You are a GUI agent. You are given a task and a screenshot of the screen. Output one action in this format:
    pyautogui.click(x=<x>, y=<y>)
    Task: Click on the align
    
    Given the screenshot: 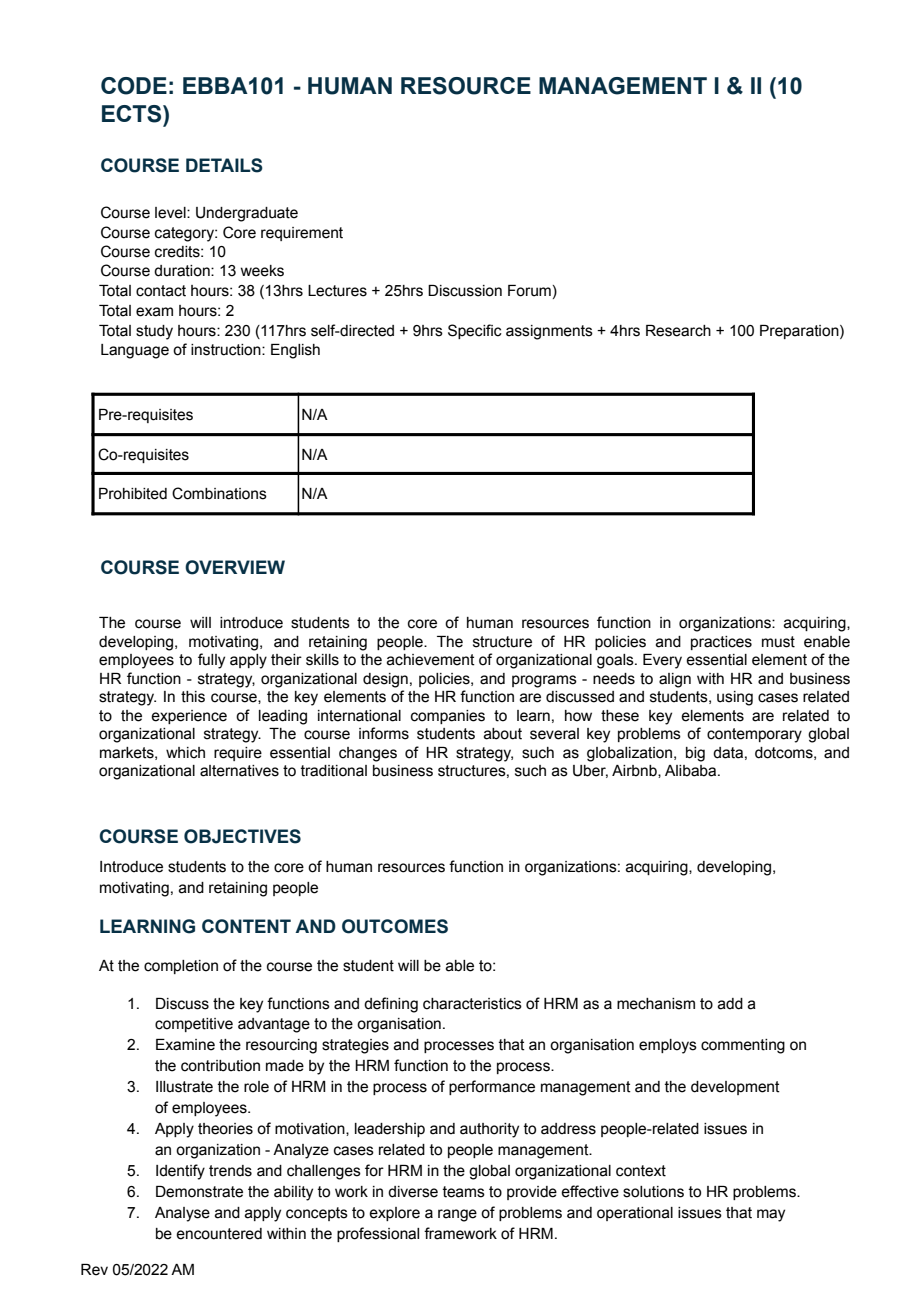 What is the action you would take?
    pyautogui.click(x=675, y=680)
